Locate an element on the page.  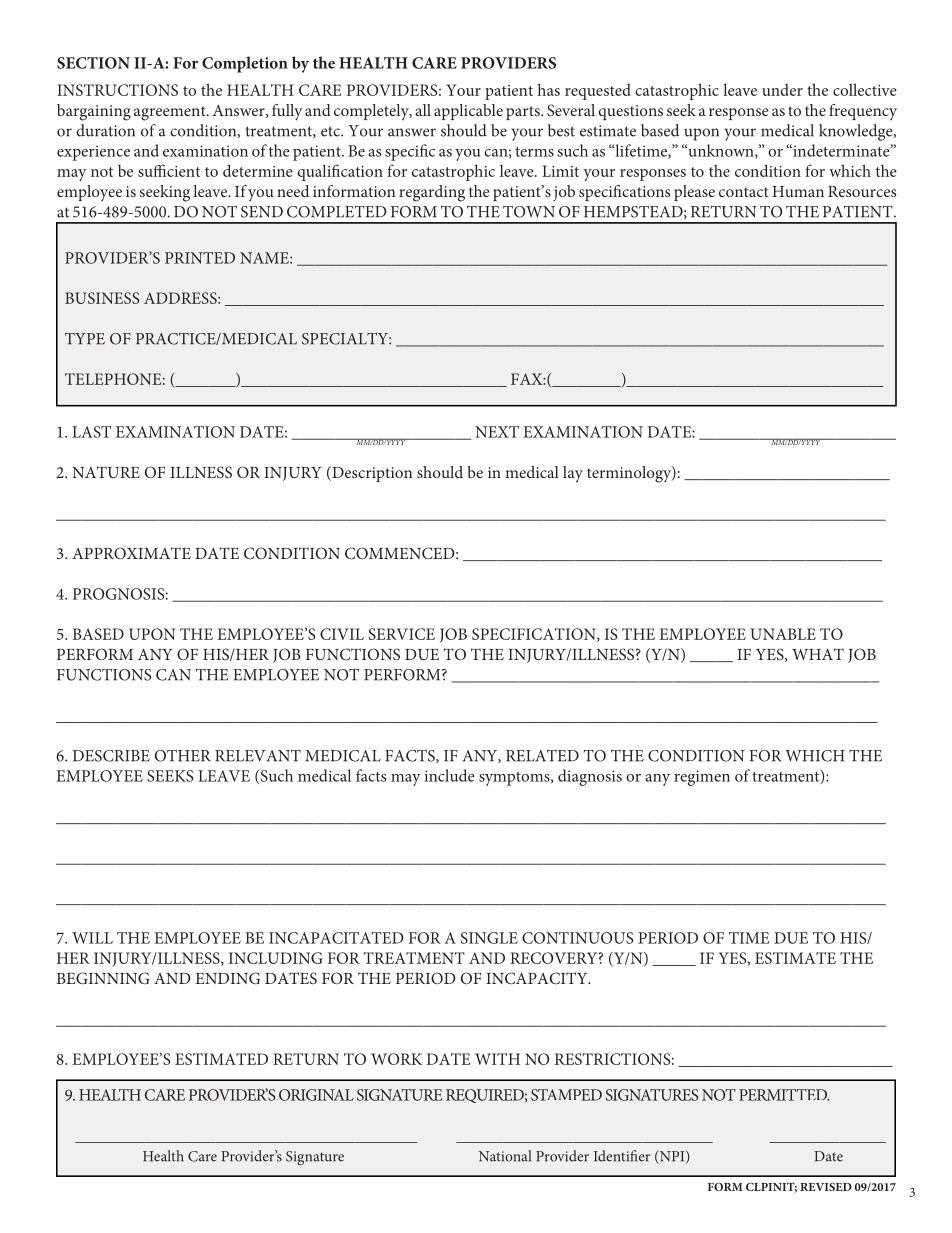
UNABLE is located at coordinates (783, 634).
